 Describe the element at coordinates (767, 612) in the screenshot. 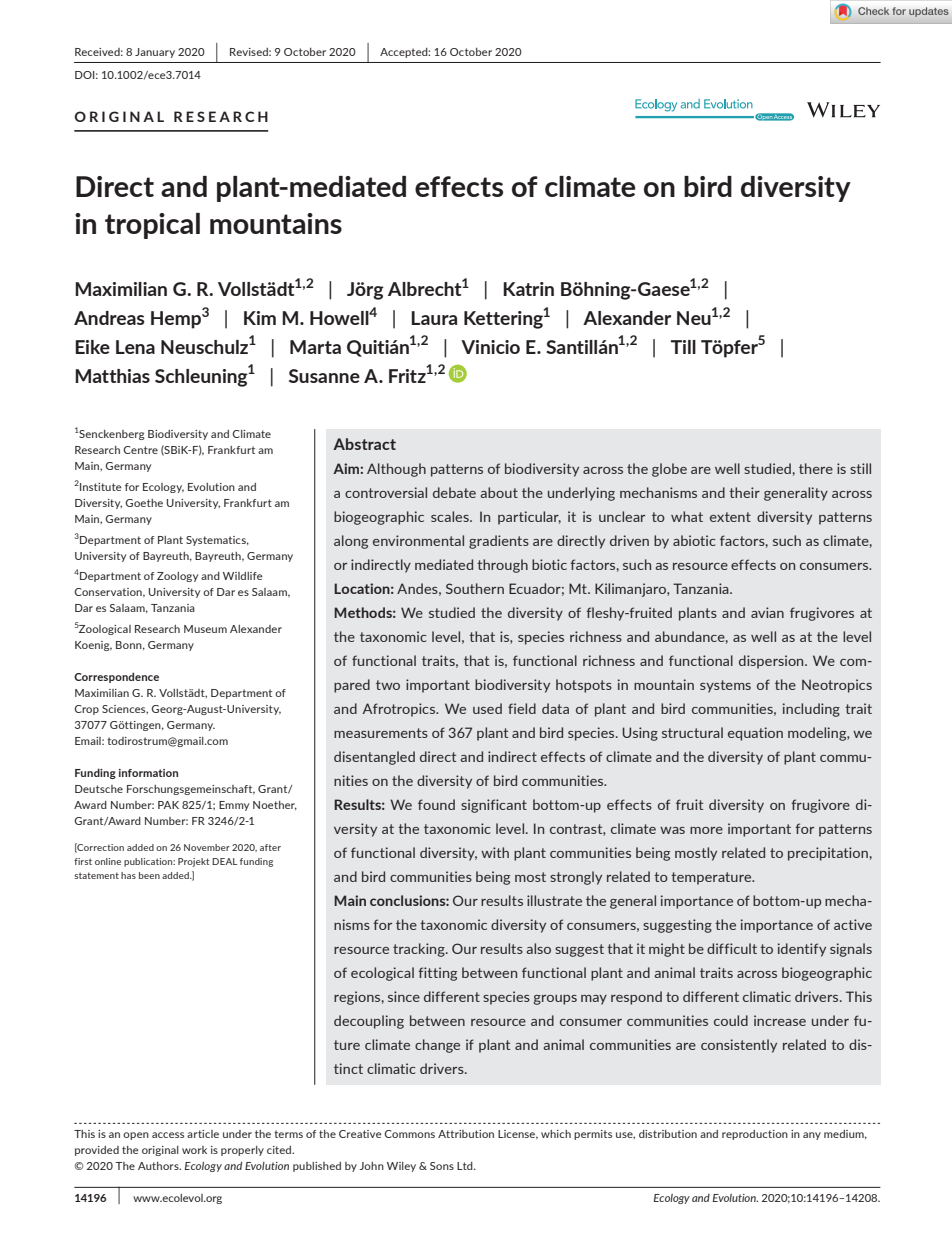

I see `avian` at that location.
